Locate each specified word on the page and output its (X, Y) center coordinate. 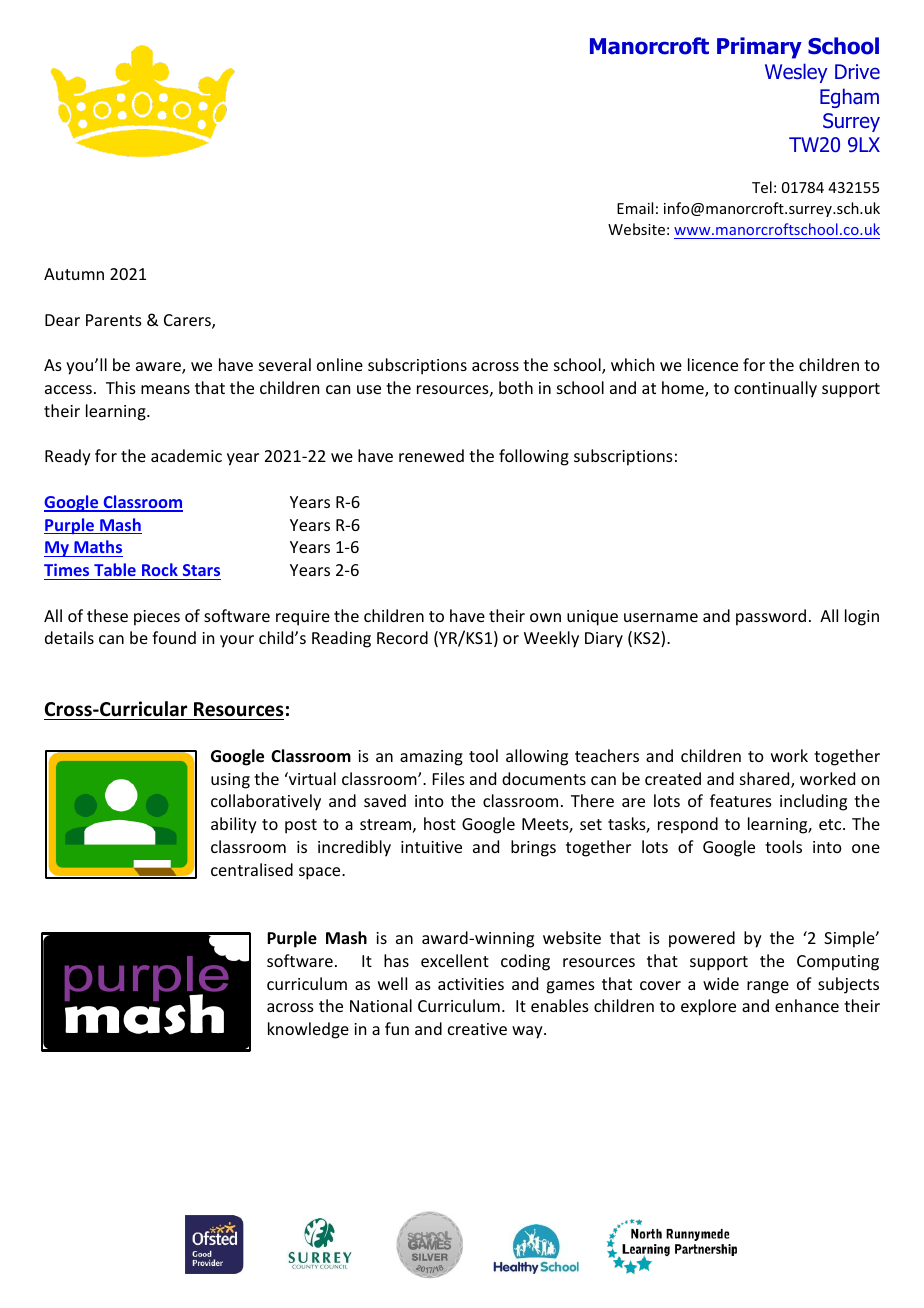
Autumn (74, 274)
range (768, 987)
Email (635, 208)
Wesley (796, 73)
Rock (160, 569)
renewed (431, 455)
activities (471, 984)
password (771, 617)
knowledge (308, 1030)
